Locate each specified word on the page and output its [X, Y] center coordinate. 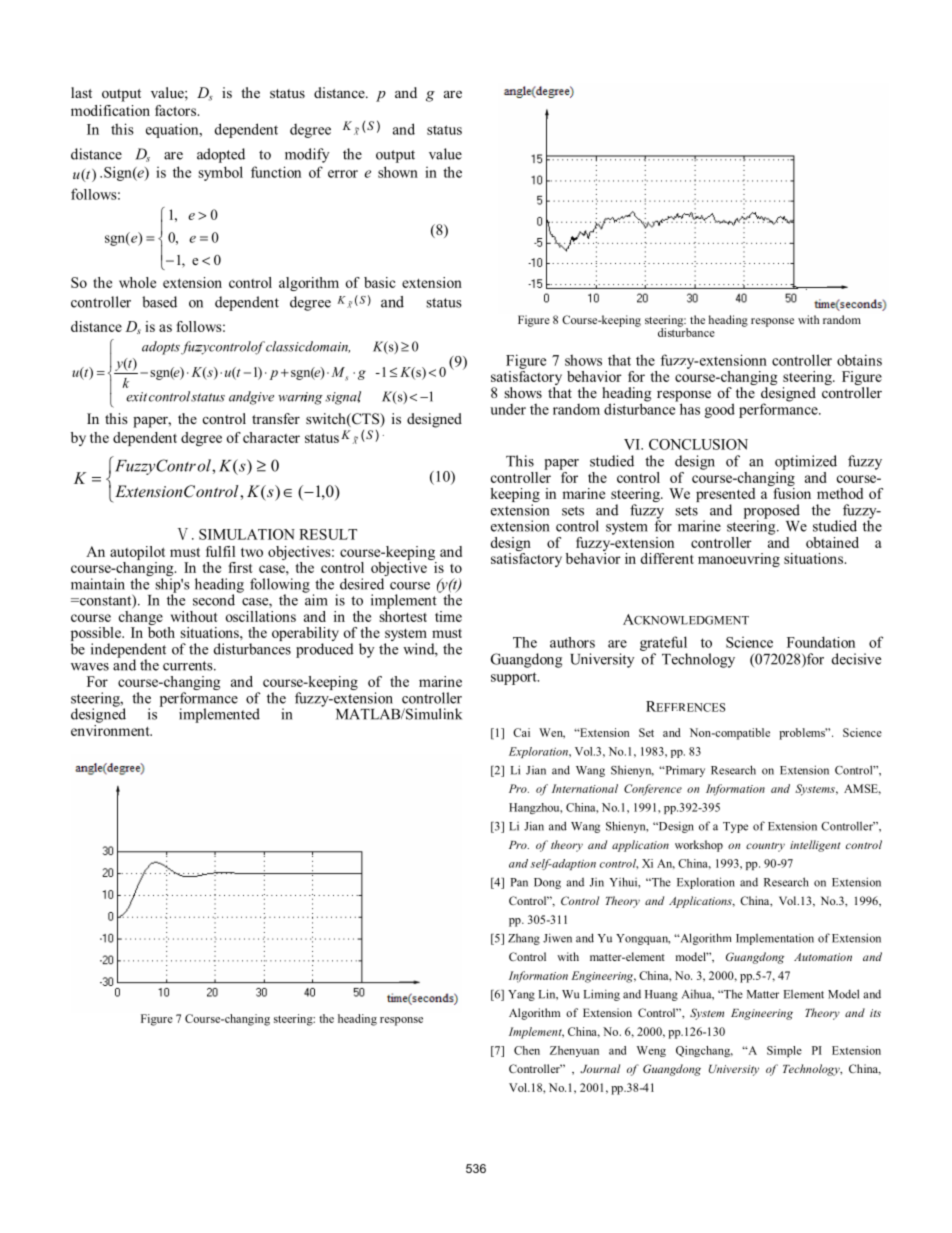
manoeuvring [739, 560]
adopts [162, 348]
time [448, 616]
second [214, 600]
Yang [521, 995]
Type [735, 827]
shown [398, 172]
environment [111, 729]
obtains [859, 360]
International [585, 788]
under [508, 409]
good [719, 410]
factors [176, 110]
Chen [527, 1050]
